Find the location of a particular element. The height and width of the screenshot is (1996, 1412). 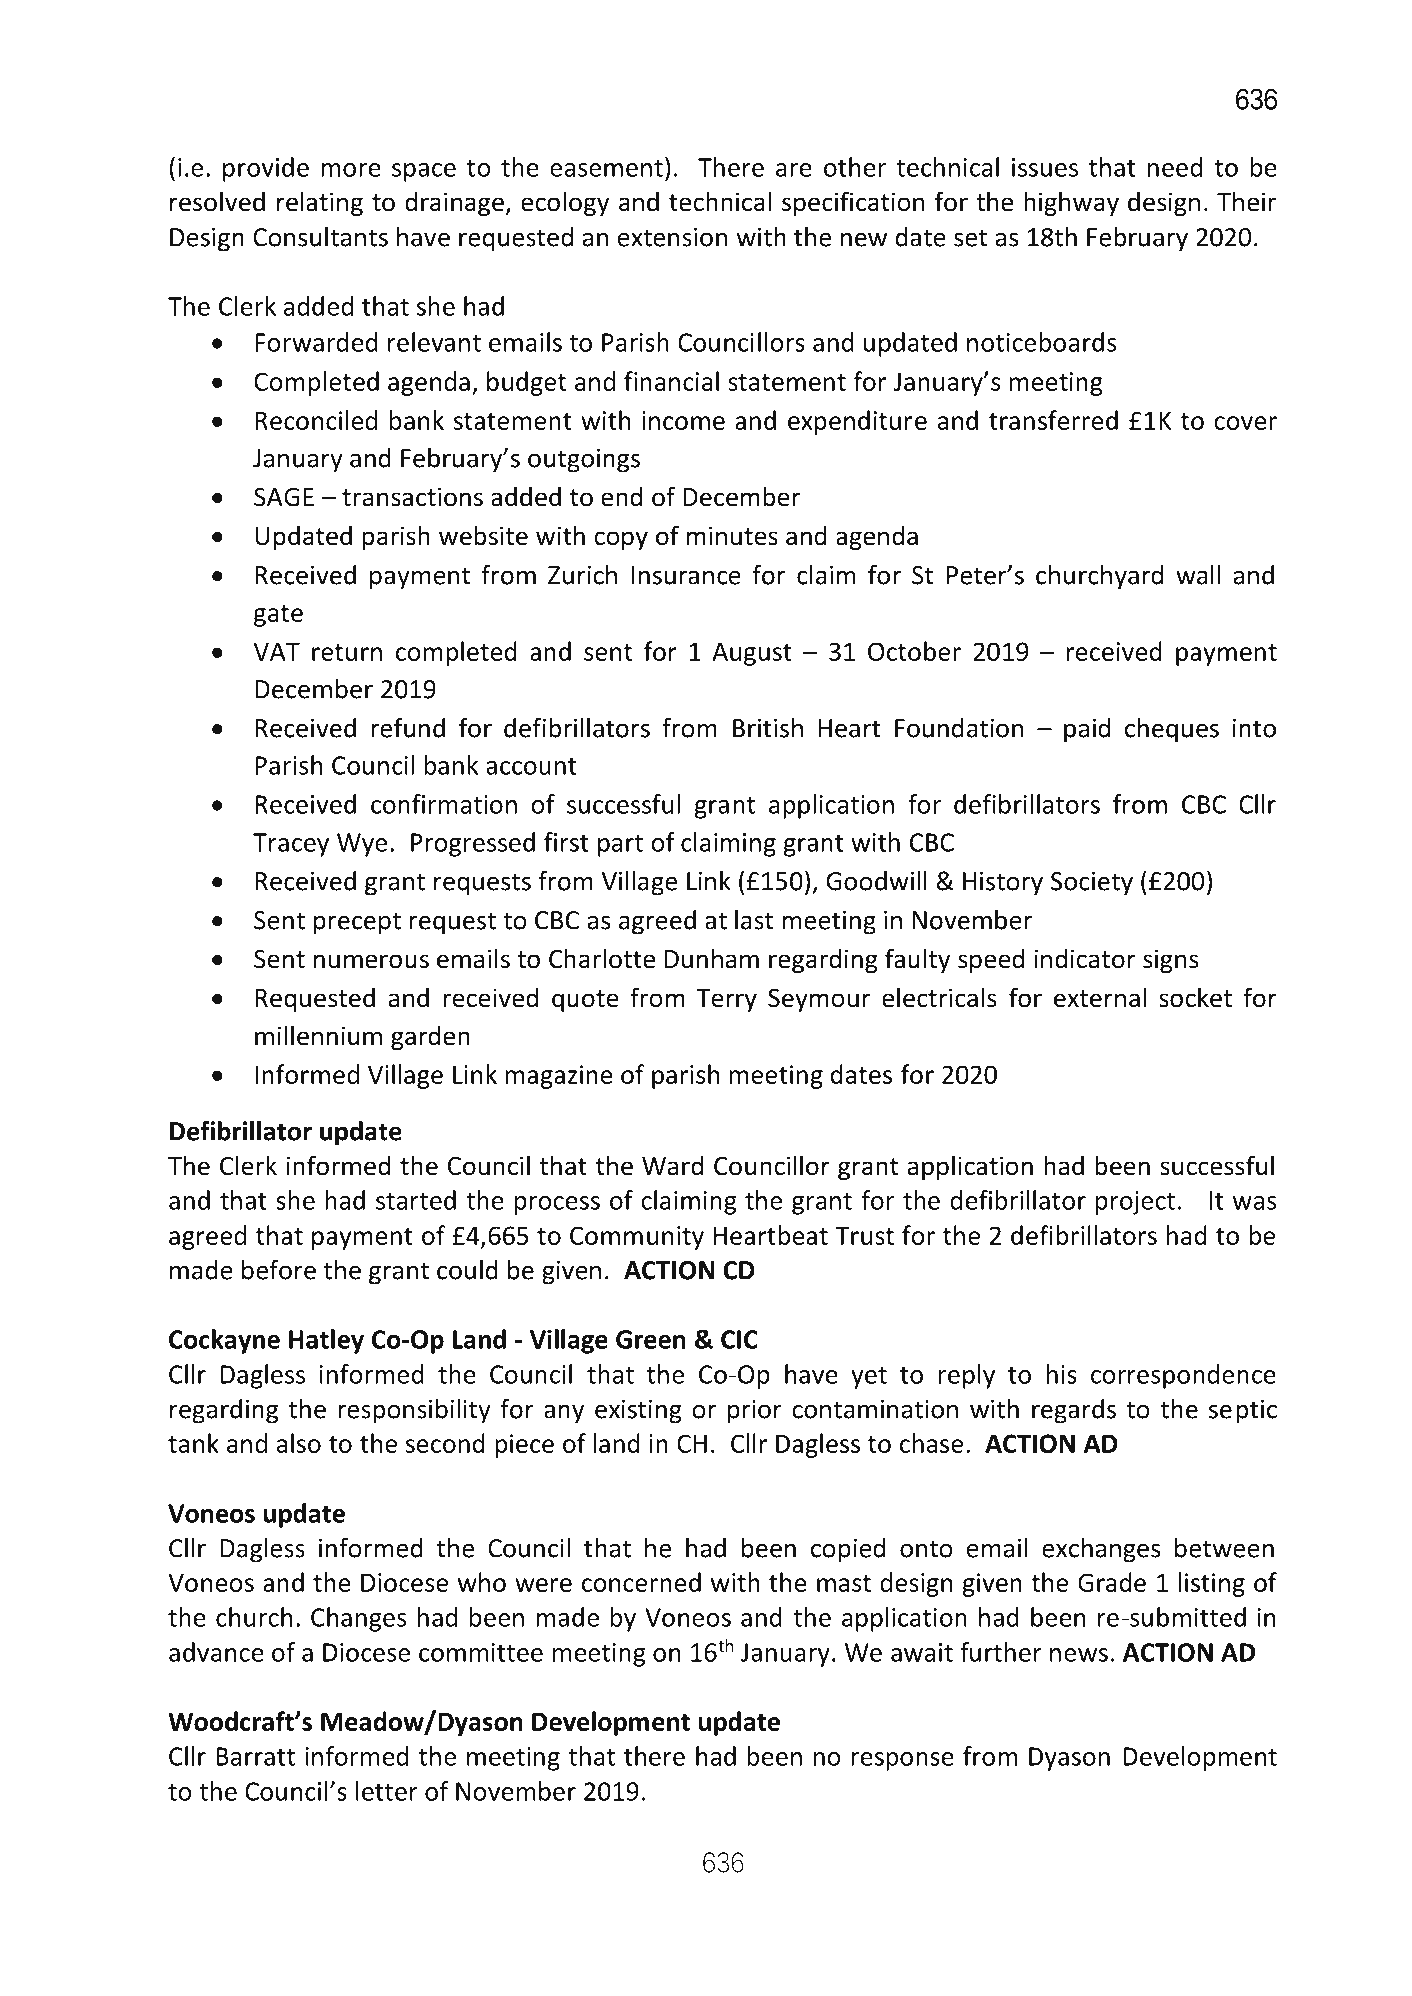

Barratt is located at coordinates (255, 1756).
